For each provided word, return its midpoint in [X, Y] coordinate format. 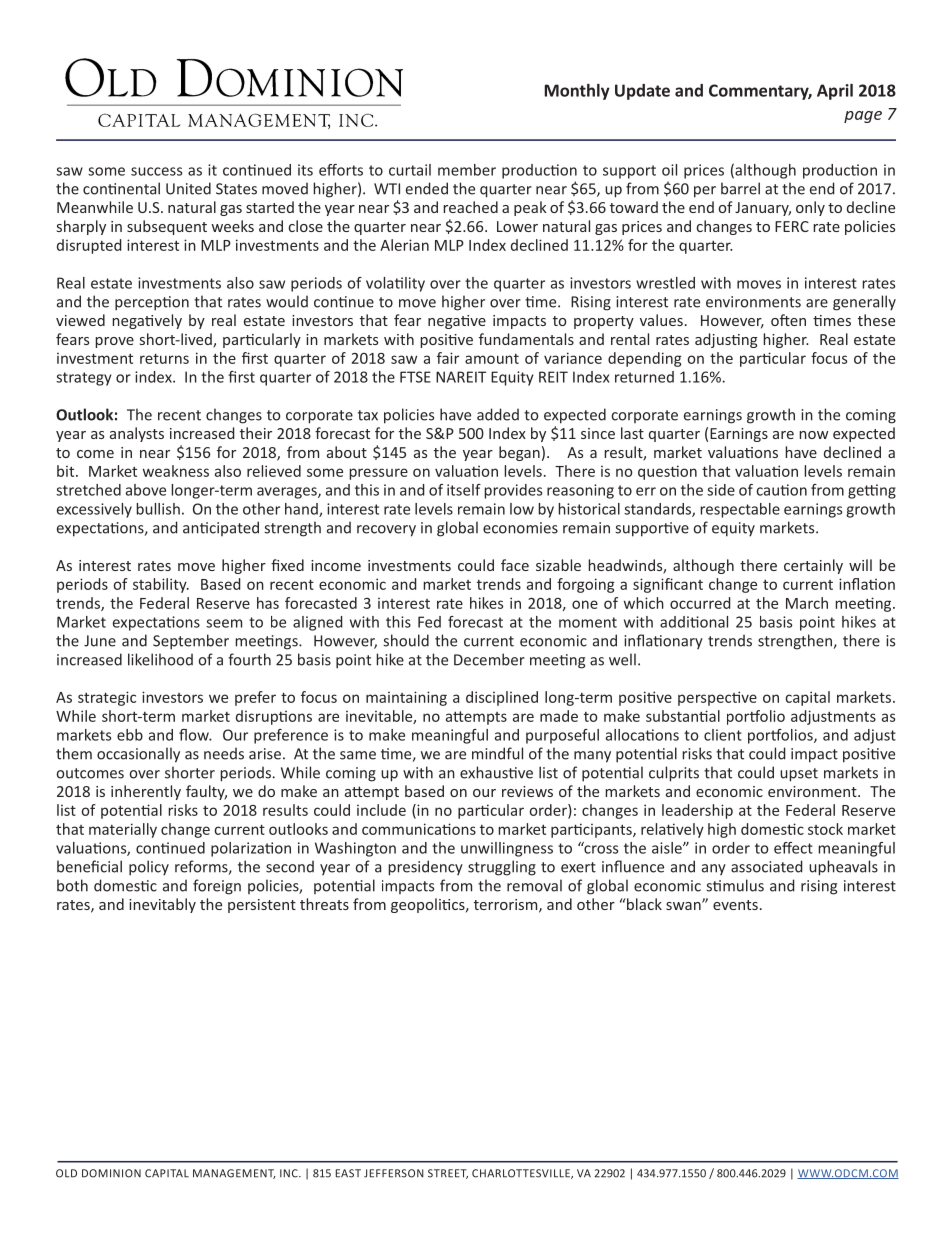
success [156, 171]
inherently [146, 792]
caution [781, 490]
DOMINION [111, 1173]
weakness [176, 471]
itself [464, 490]
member [467, 170]
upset [799, 775]
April [835, 92]
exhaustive [496, 772]
